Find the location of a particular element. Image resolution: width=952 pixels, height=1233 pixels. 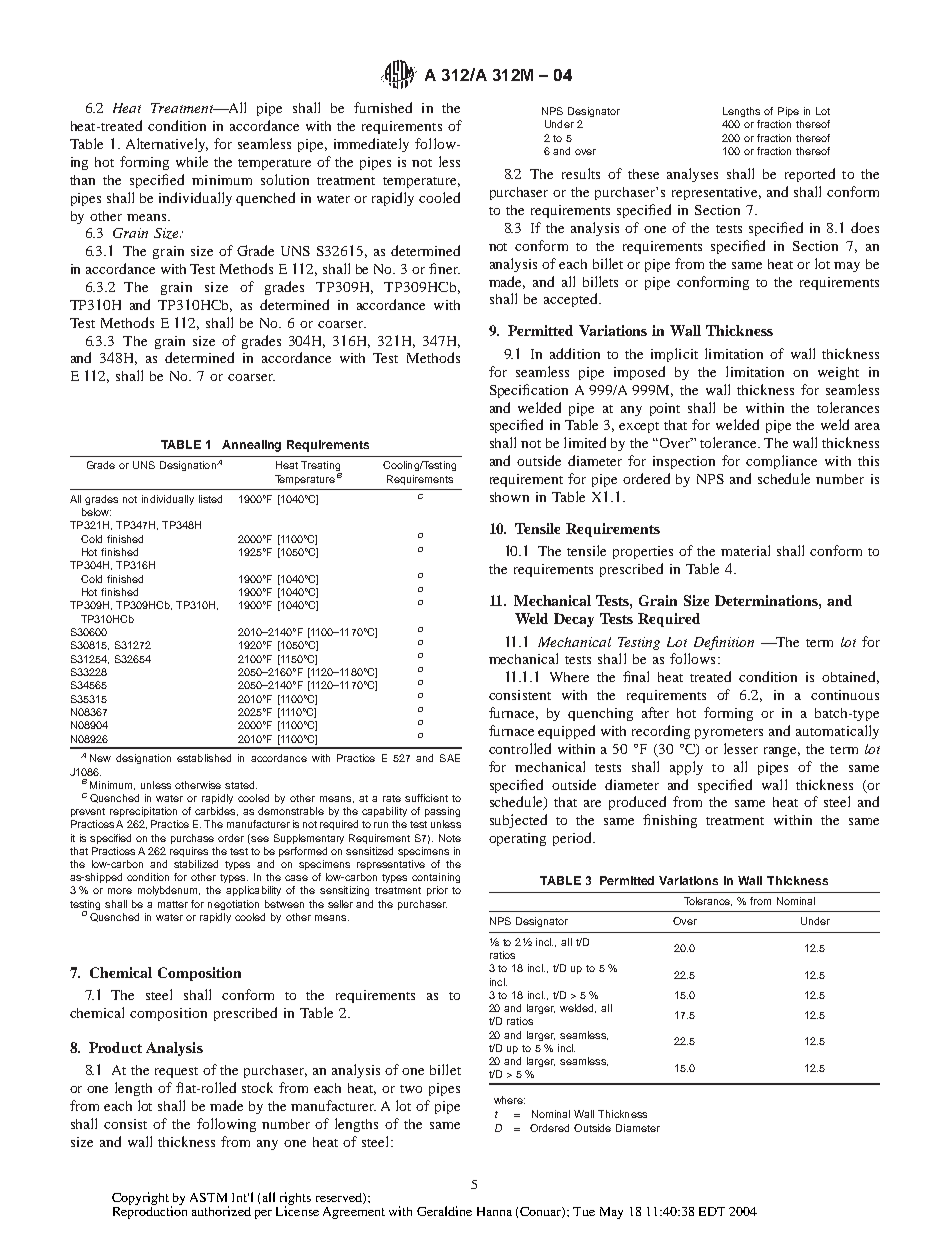

shown is located at coordinates (509, 497).
